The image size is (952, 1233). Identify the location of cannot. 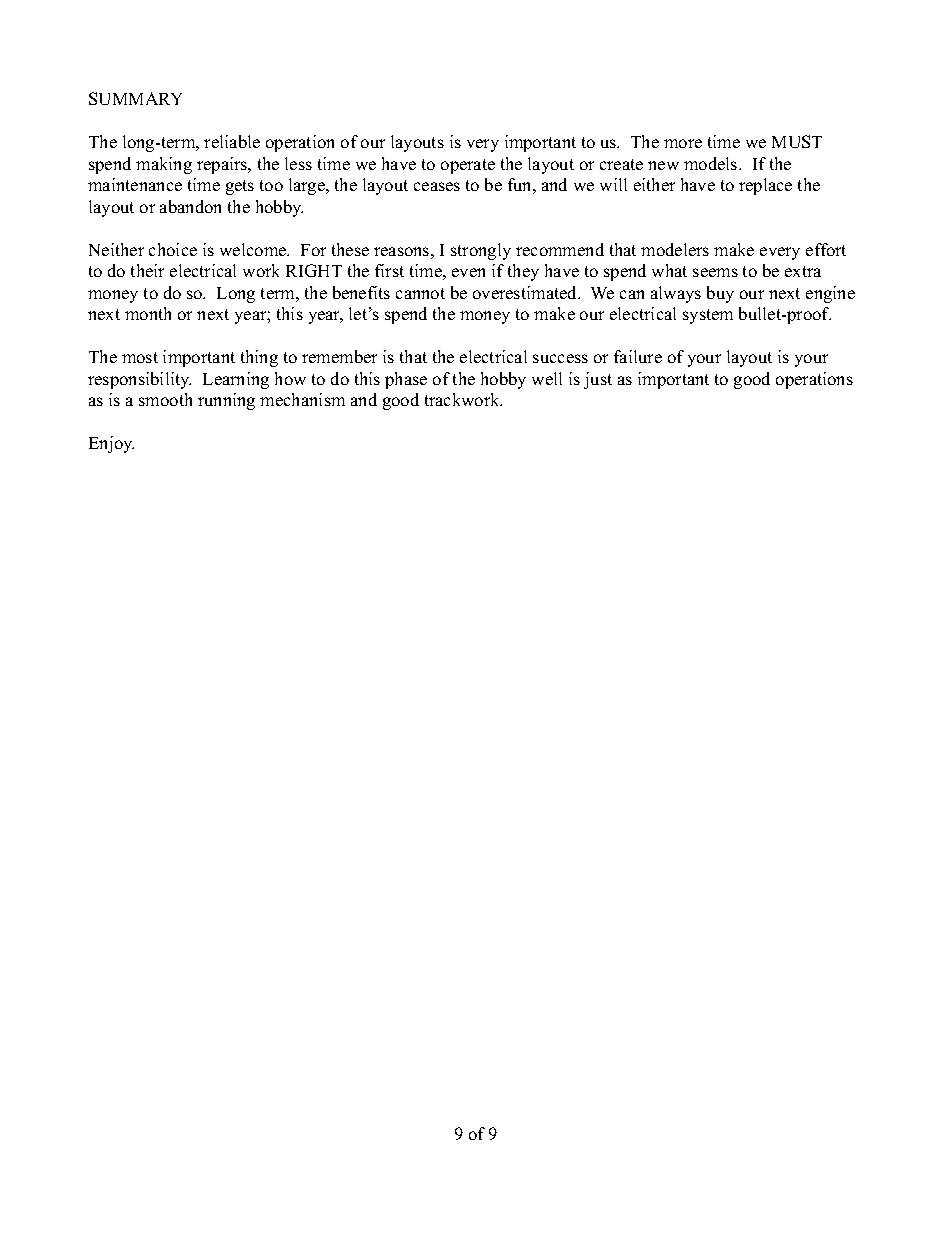
(420, 293).
